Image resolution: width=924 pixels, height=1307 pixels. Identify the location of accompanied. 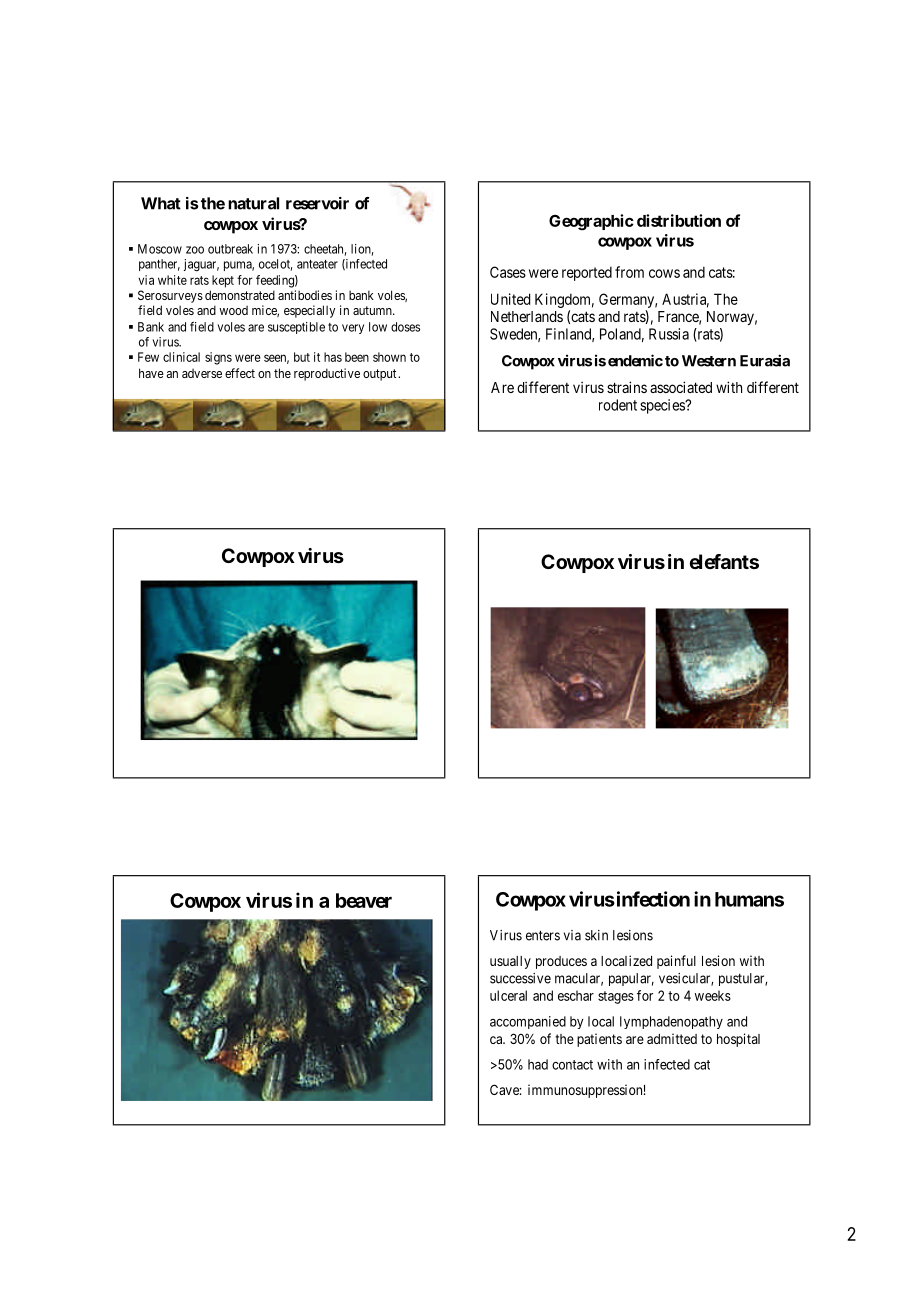
(528, 1022).
